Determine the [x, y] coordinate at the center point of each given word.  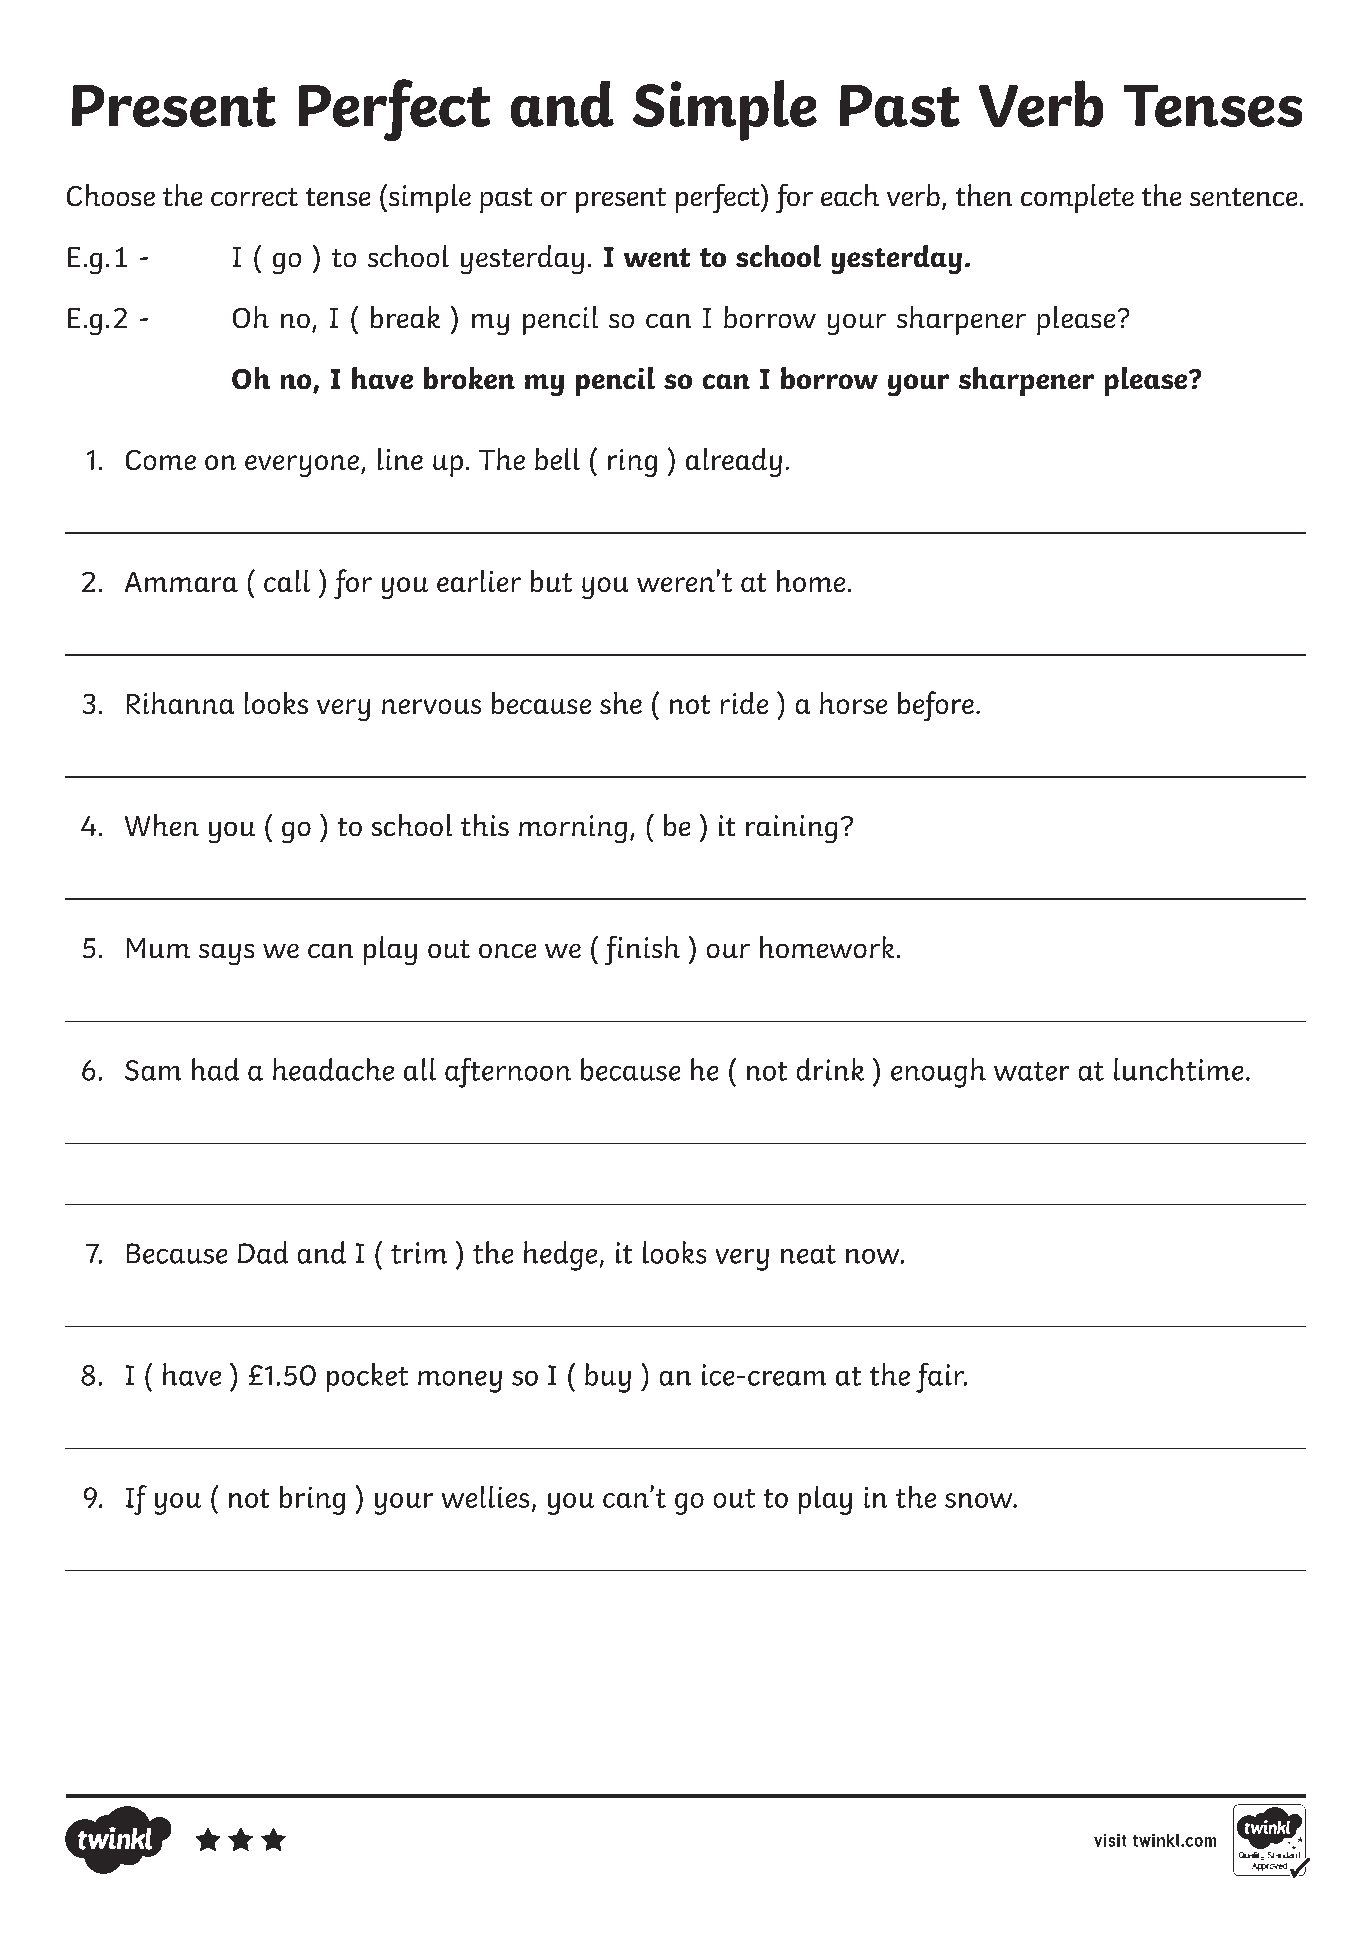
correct [254, 197]
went [657, 257]
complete [1077, 198]
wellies [485, 1497]
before [936, 706]
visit [1110, 1840]
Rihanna [180, 703]
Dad [263, 1252]
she [621, 703]
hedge [560, 1256]
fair [941, 1378]
